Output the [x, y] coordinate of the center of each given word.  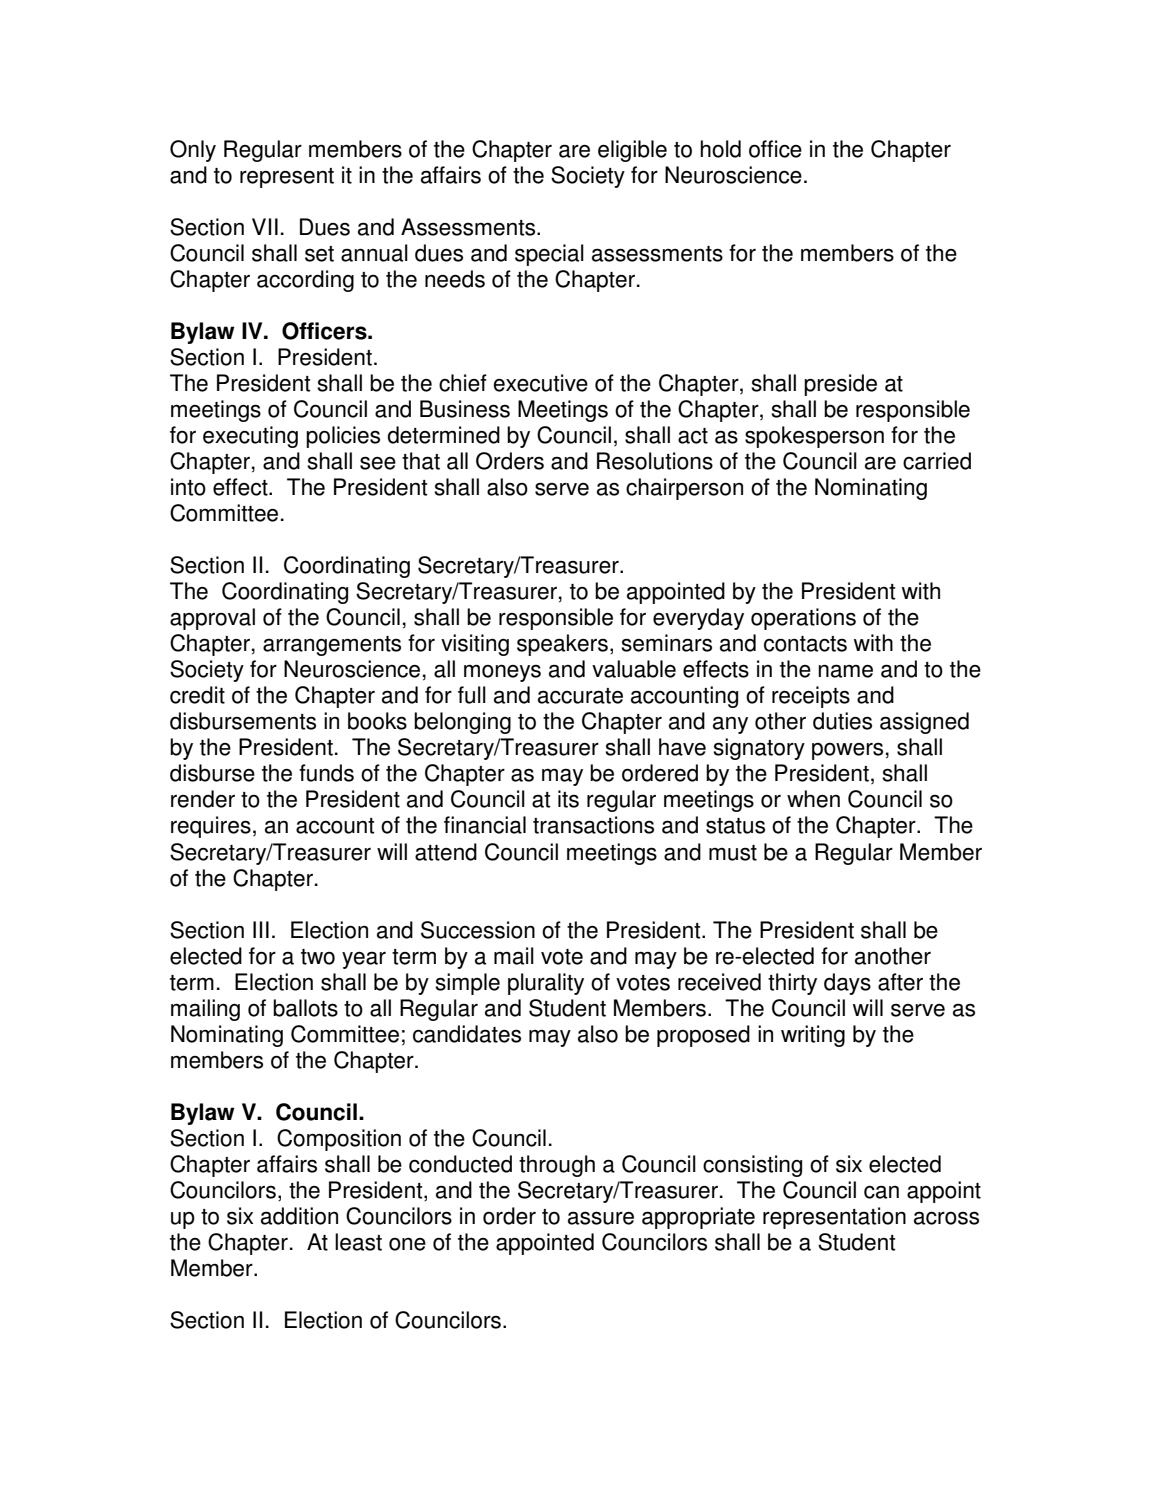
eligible [632, 151]
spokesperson [814, 437]
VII [265, 226]
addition [299, 1216]
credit [197, 695]
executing [250, 437]
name [845, 671]
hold [720, 149]
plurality [546, 984]
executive [540, 383]
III [261, 929]
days [847, 984]
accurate [580, 696]
